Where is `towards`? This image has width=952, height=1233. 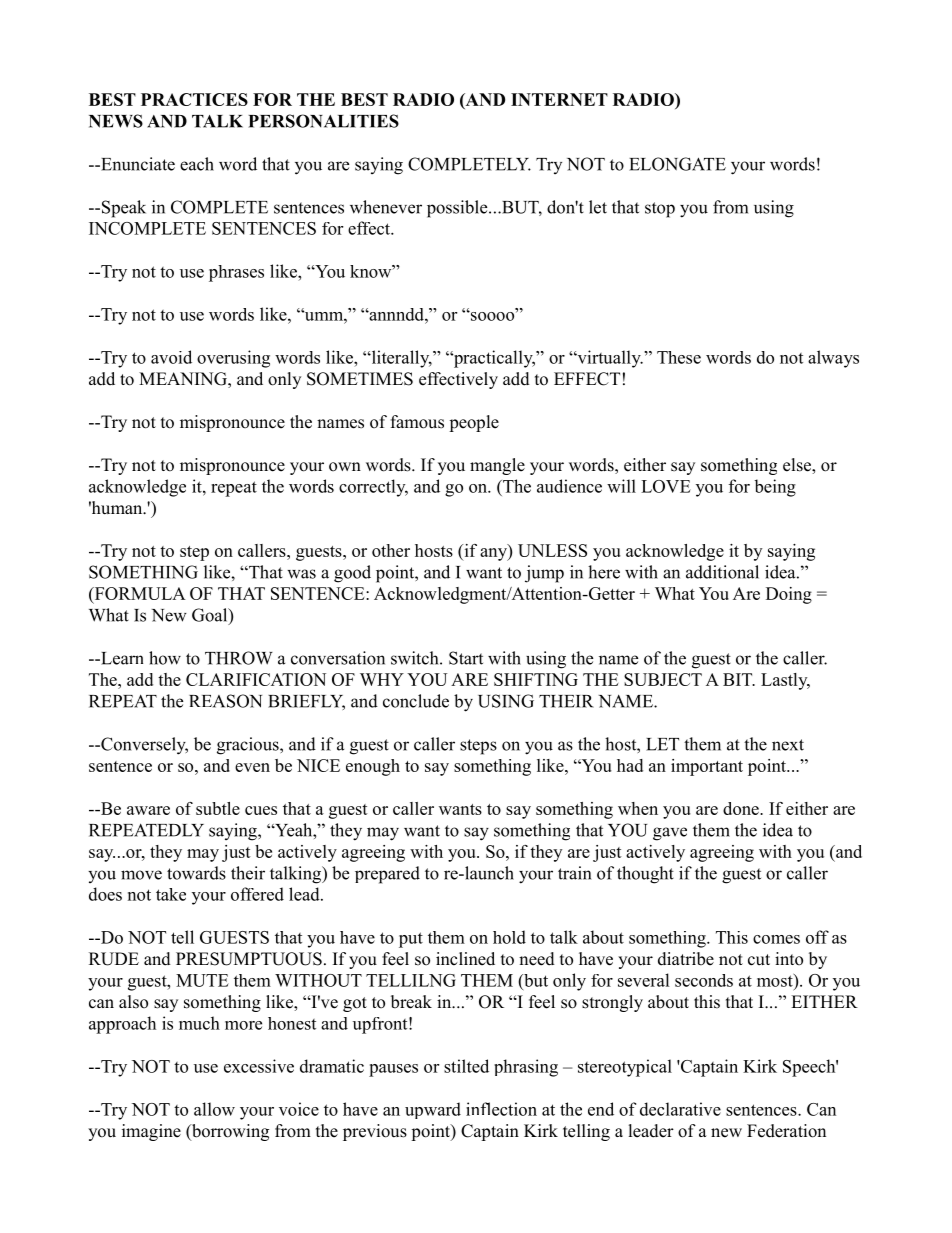 towards is located at coordinates (196, 873).
